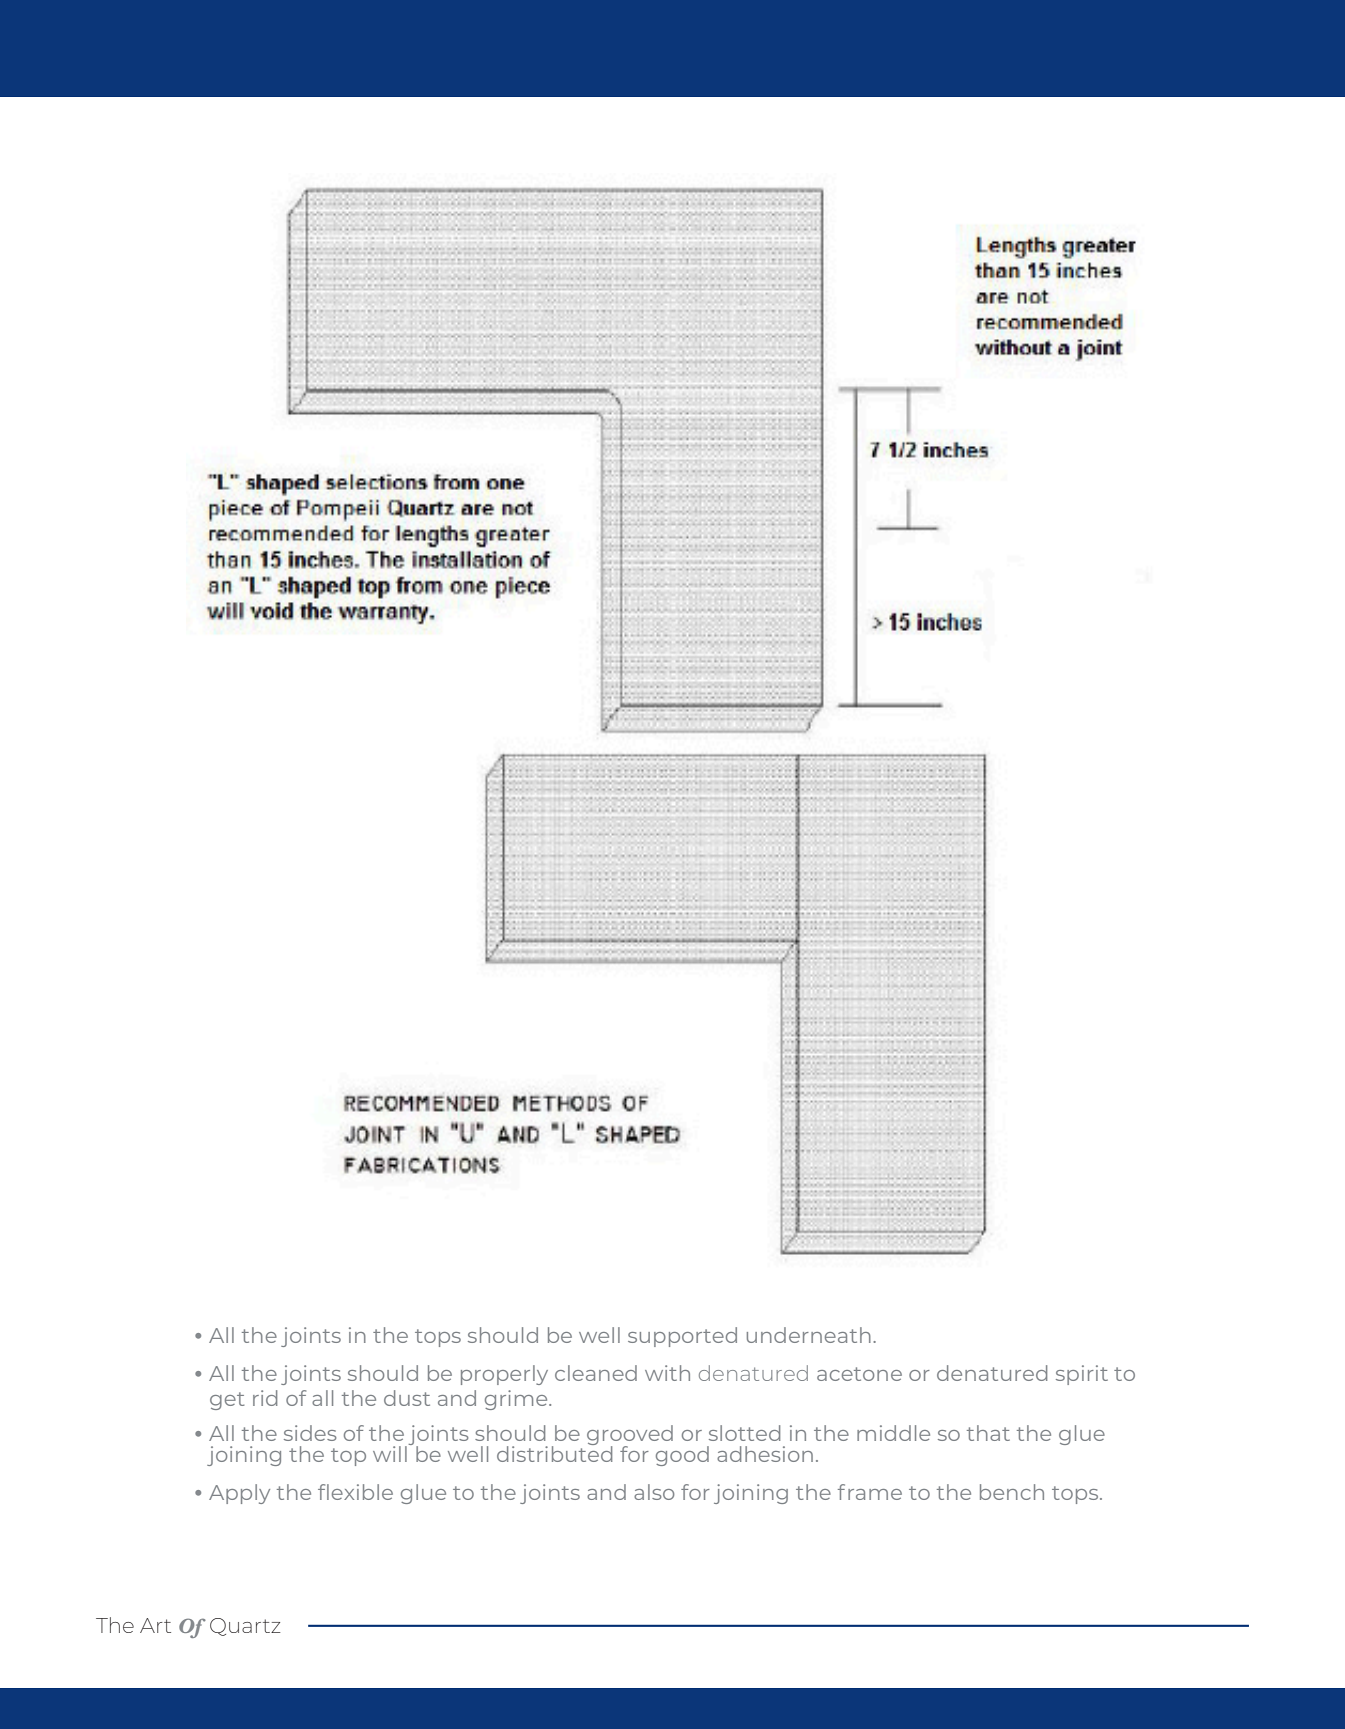 The width and height of the document is (1345, 1729). What do you see at coordinates (630, 1436) in the document?
I see `grooved` at bounding box center [630, 1436].
